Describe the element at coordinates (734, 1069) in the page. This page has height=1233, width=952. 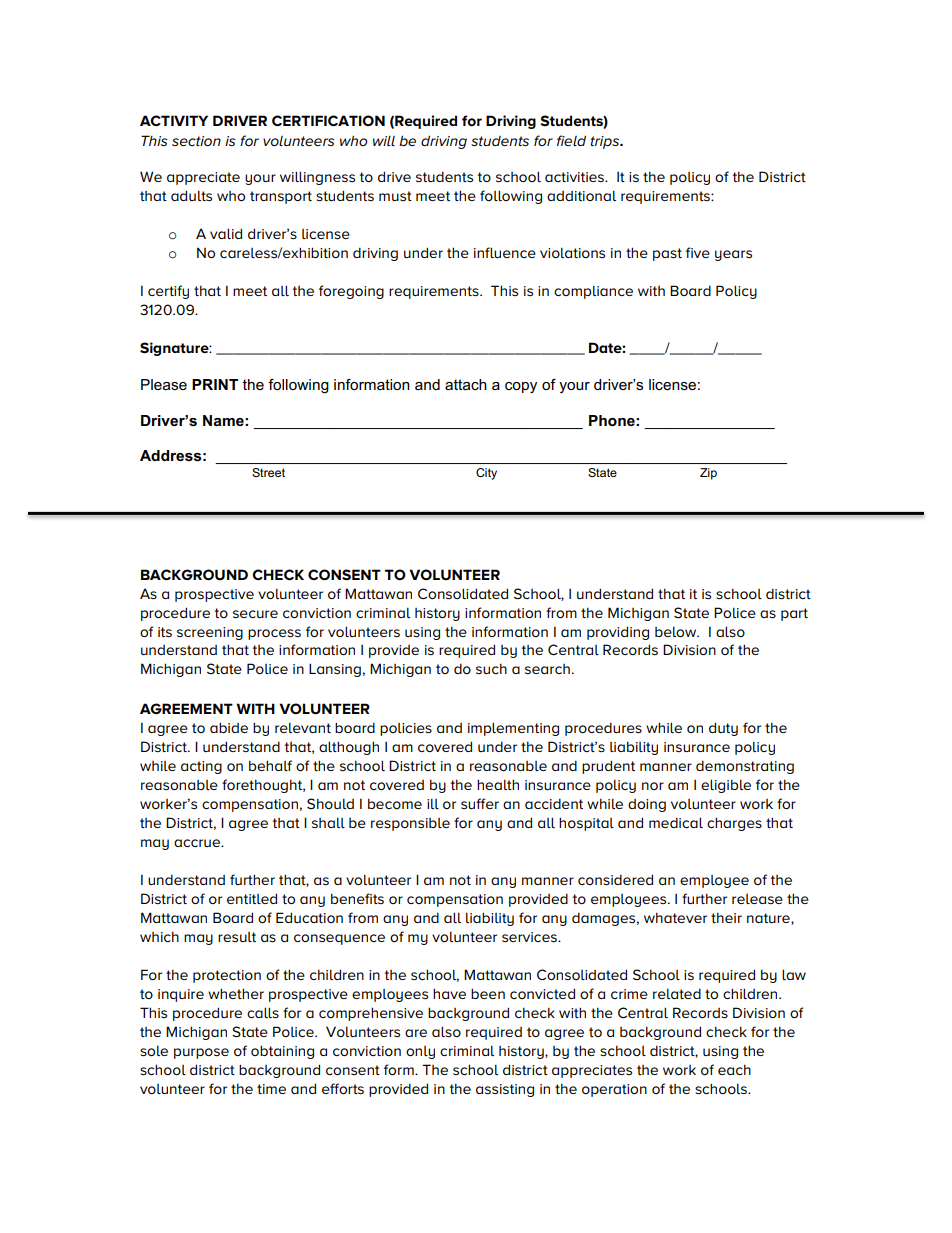
I see `each` at that location.
